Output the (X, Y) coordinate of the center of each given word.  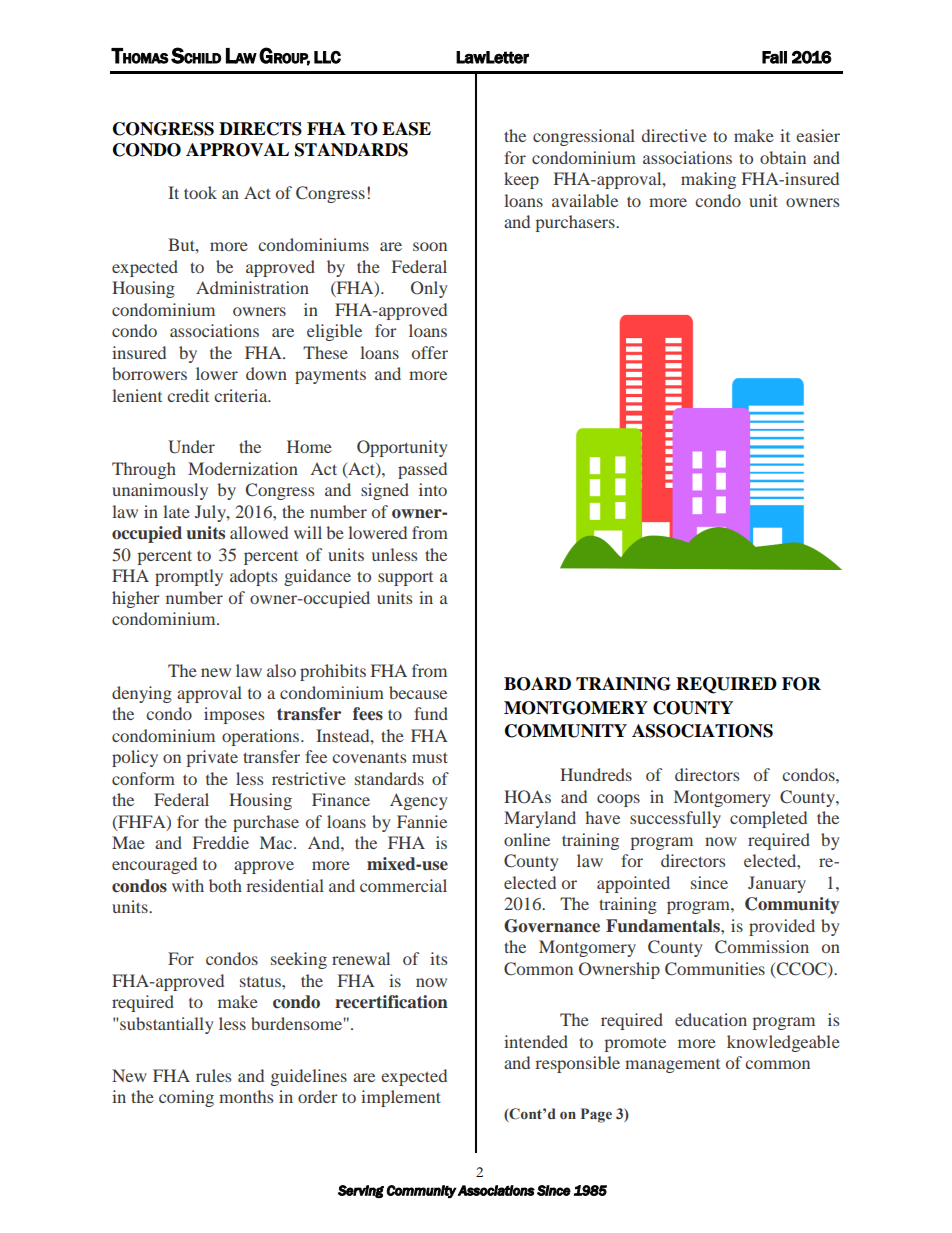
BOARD (537, 684)
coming (186, 1098)
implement (401, 1098)
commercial (403, 885)
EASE (406, 129)
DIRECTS (260, 129)
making (708, 180)
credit (188, 395)
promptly (189, 577)
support (405, 579)
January (777, 884)
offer (430, 352)
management (672, 1066)
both (225, 885)
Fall (774, 57)
